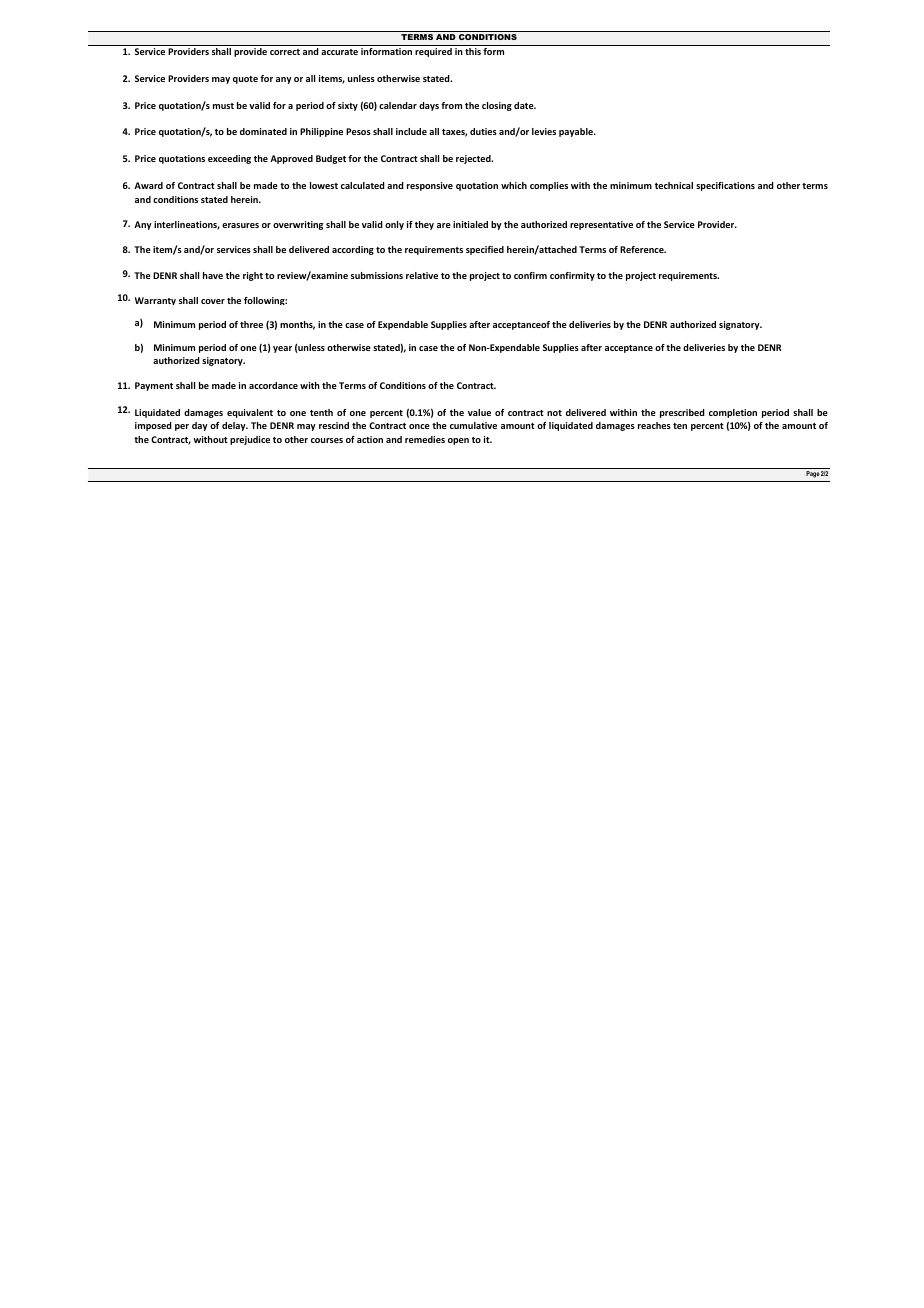 This screenshot has width=924, height=1308. What do you see at coordinates (419, 426) in the screenshot?
I see `once` at bounding box center [419, 426].
